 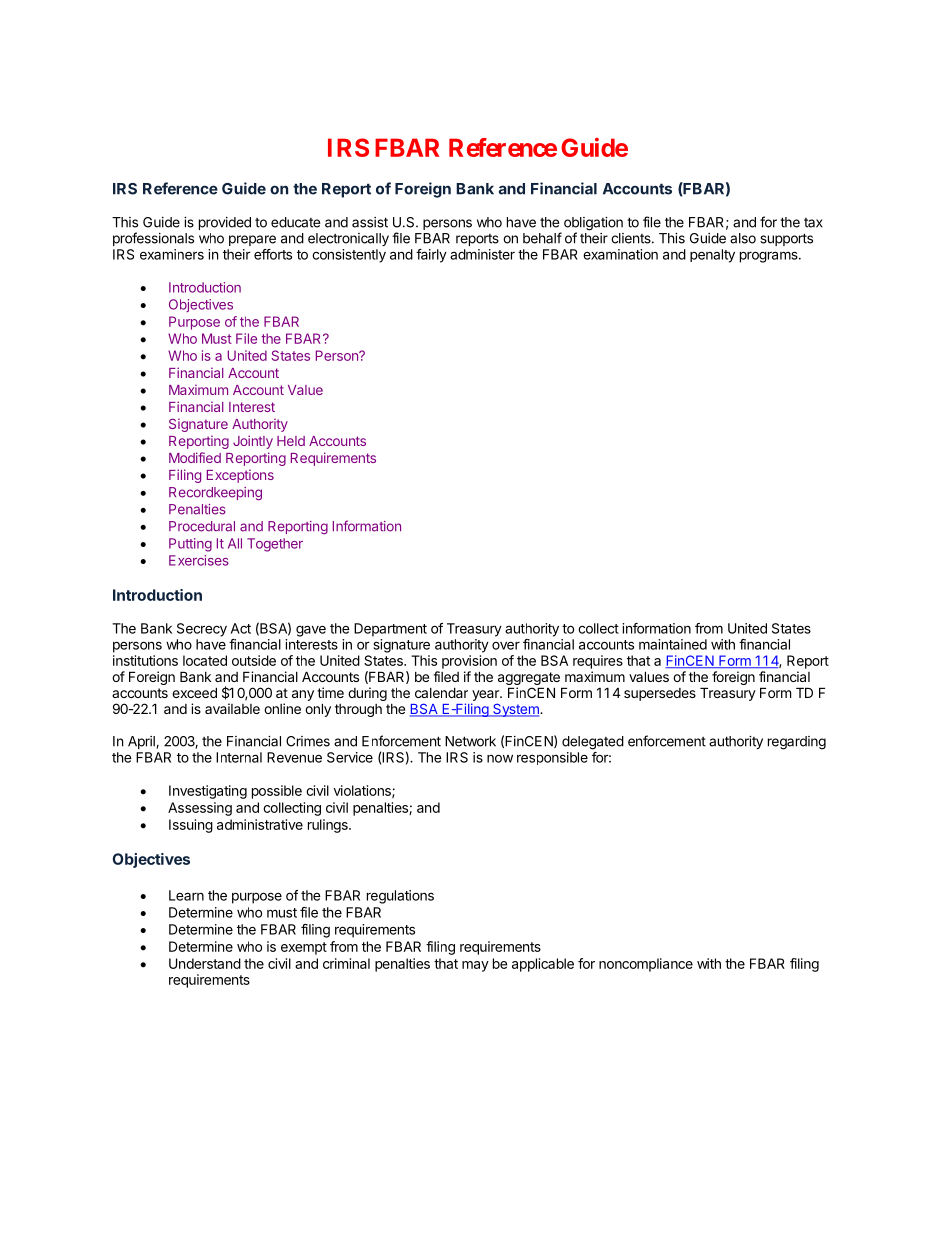 I want to click on Internal, so click(x=239, y=757).
